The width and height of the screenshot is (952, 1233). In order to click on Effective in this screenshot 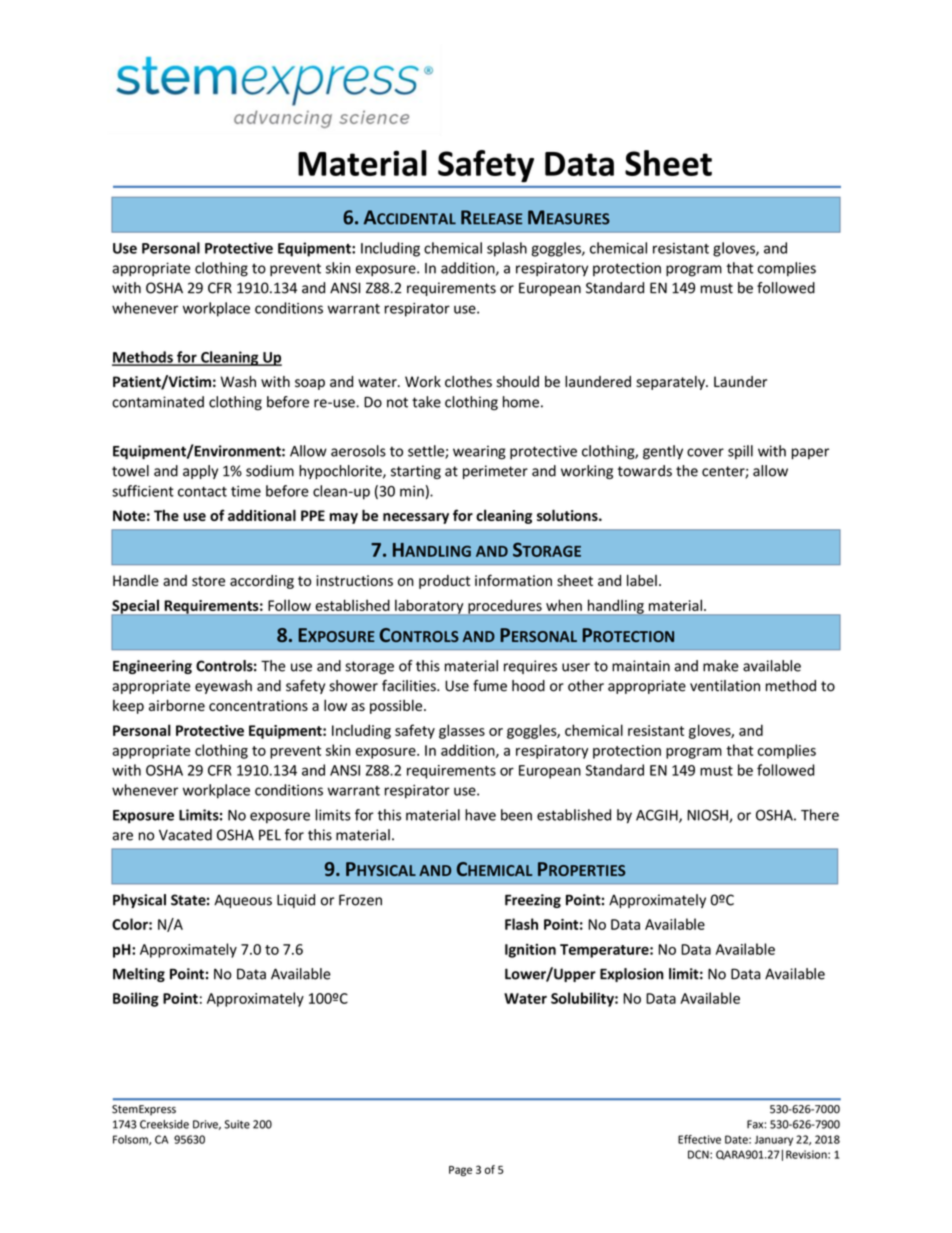, I will do `click(699, 1139)`.
